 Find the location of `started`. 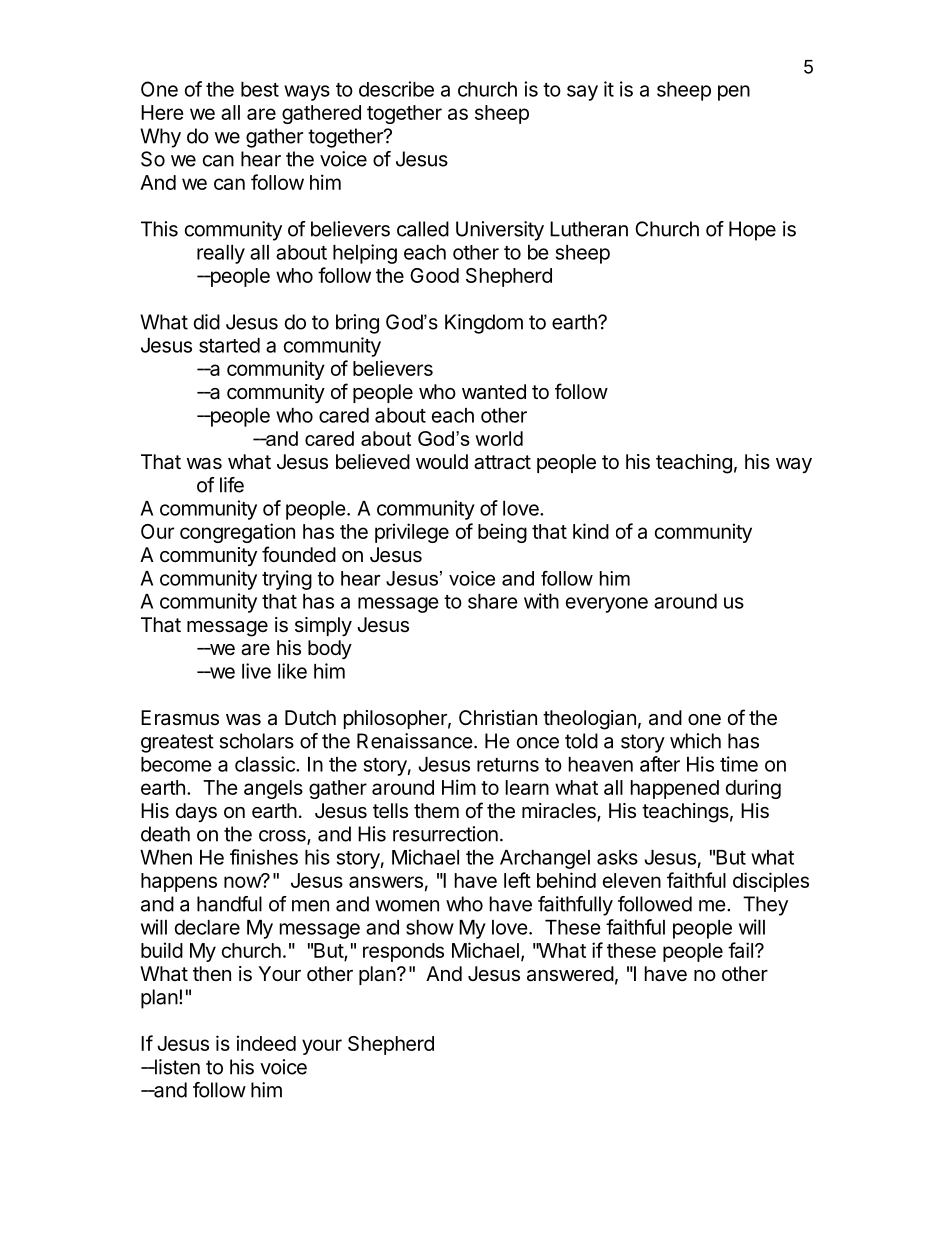

started is located at coordinates (229, 345).
